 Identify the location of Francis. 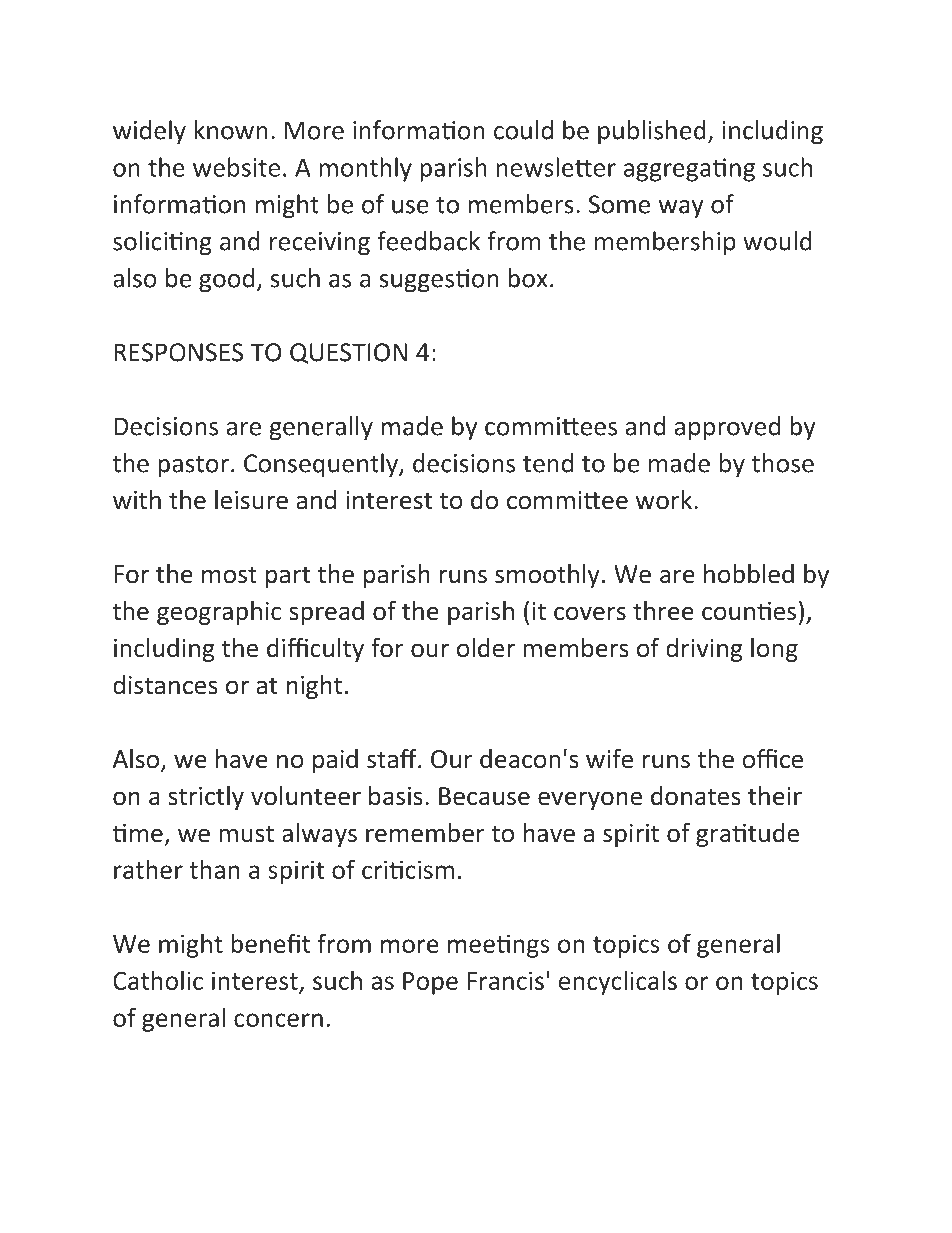
(505, 980).
